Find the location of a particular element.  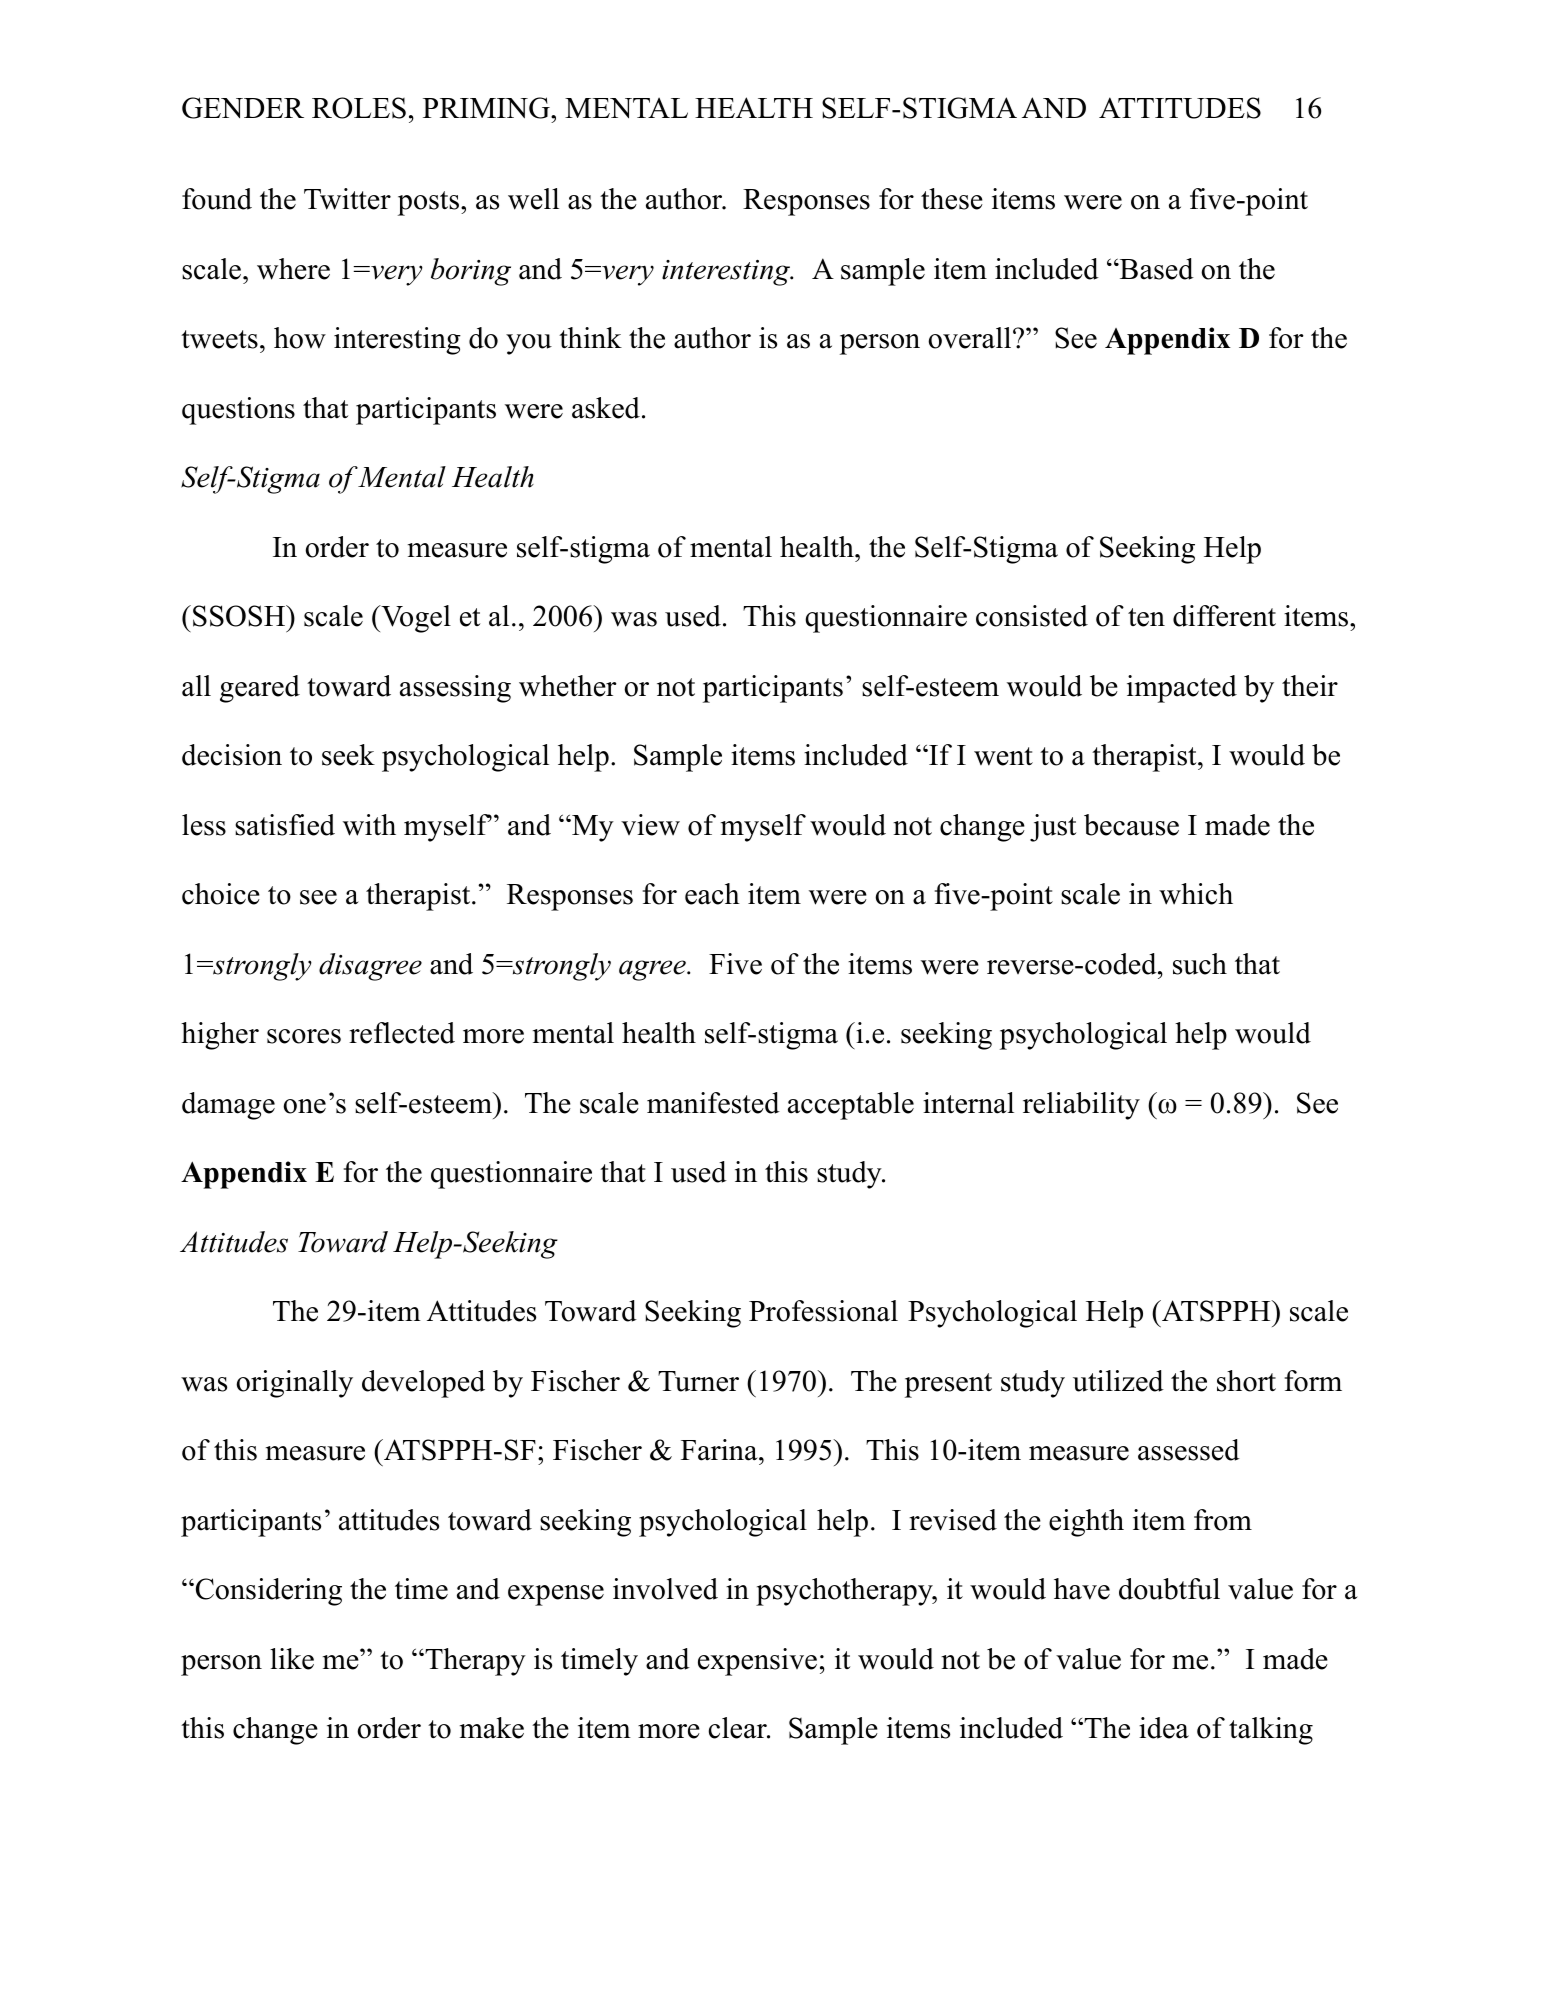

like is located at coordinates (292, 1659).
